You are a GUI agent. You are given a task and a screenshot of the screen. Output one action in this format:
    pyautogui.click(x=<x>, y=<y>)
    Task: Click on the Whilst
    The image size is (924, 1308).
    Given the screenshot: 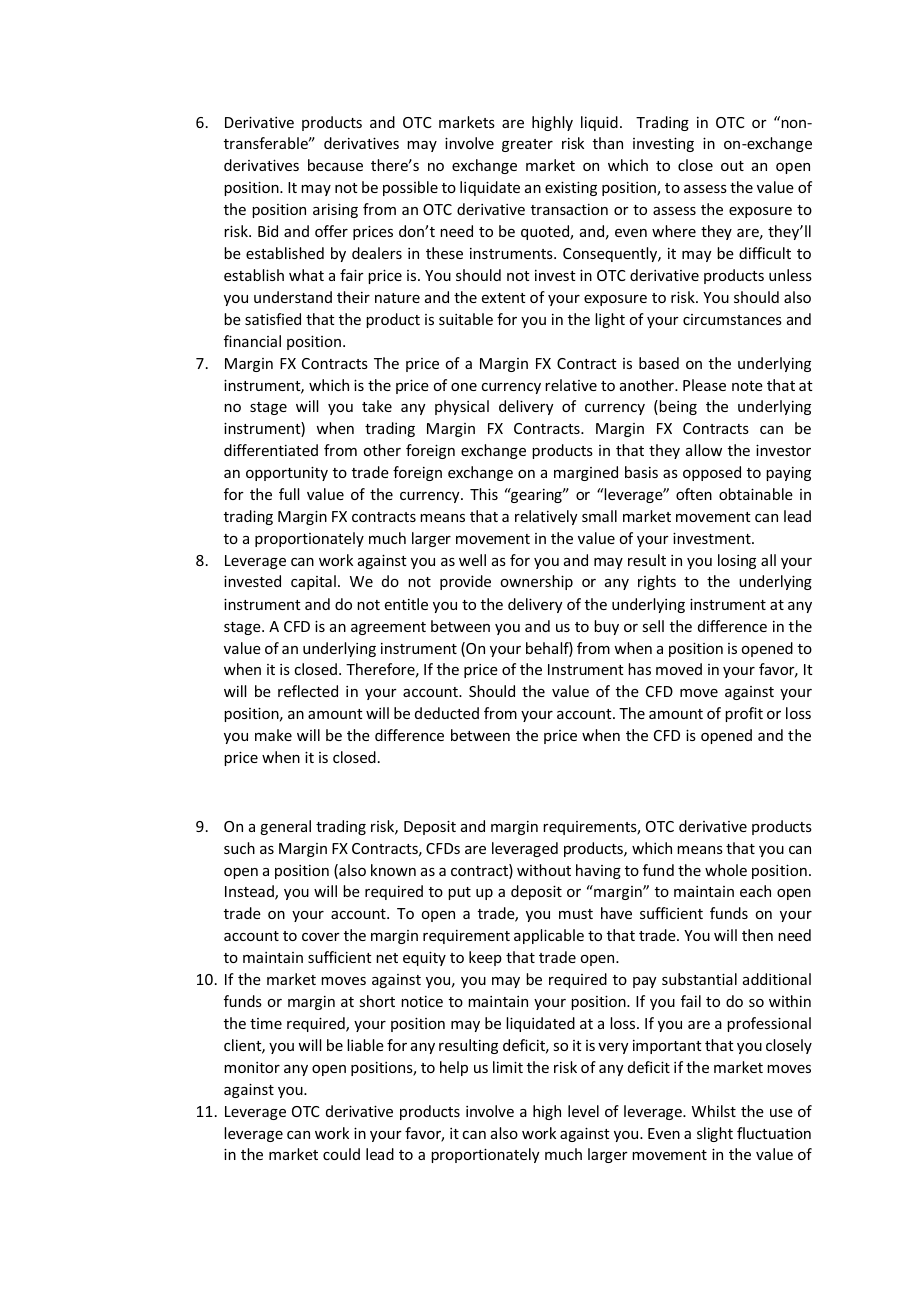 What is the action you would take?
    pyautogui.click(x=714, y=1111)
